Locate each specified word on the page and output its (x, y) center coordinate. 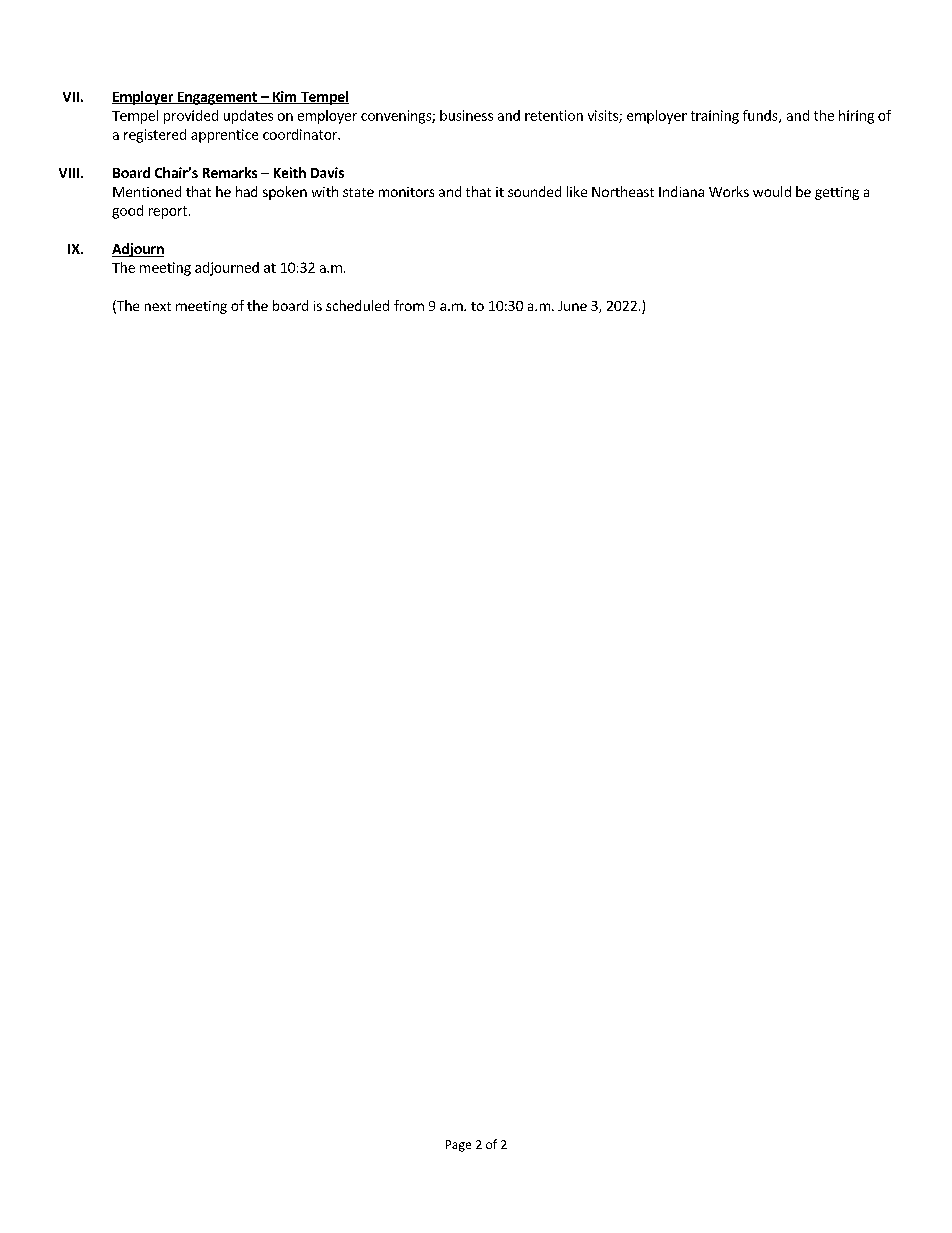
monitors (406, 192)
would (772, 191)
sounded (534, 191)
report (168, 212)
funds (761, 116)
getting (837, 193)
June (572, 306)
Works (729, 191)
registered (155, 136)
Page (458, 1146)
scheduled (357, 305)
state (358, 192)
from (409, 305)
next (158, 306)
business (466, 115)
